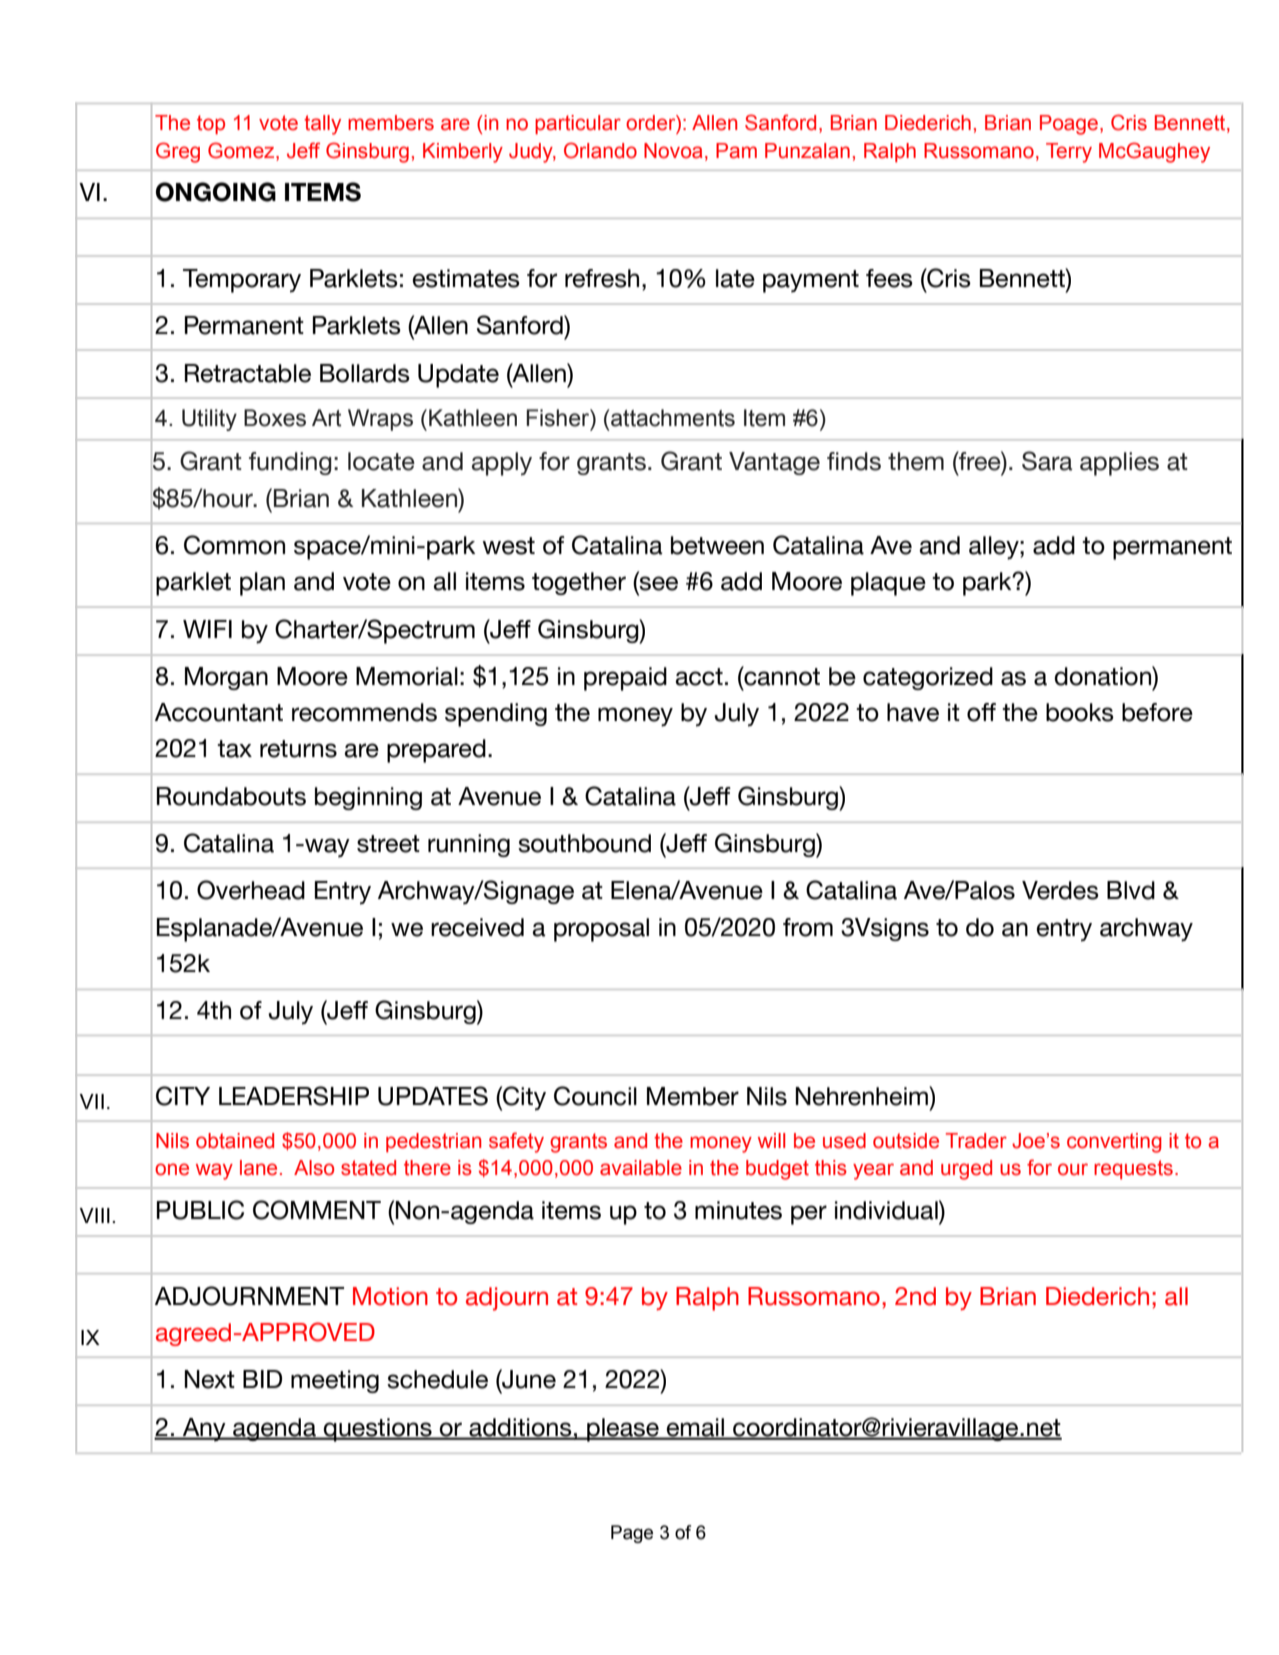  I want to click on Terry, so click(1069, 153).
